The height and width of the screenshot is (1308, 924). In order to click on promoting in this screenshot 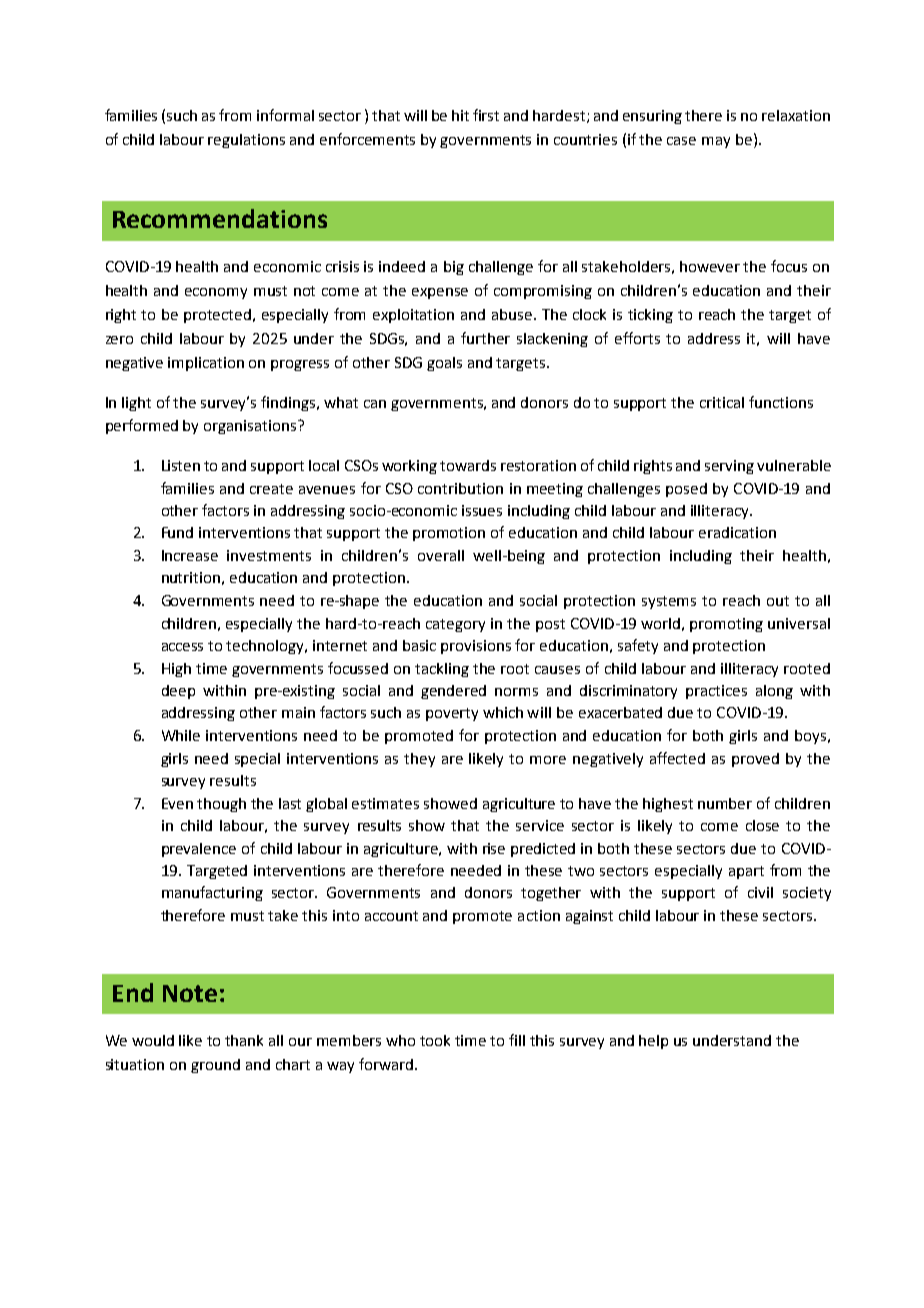, I will do `click(726, 625)`.
